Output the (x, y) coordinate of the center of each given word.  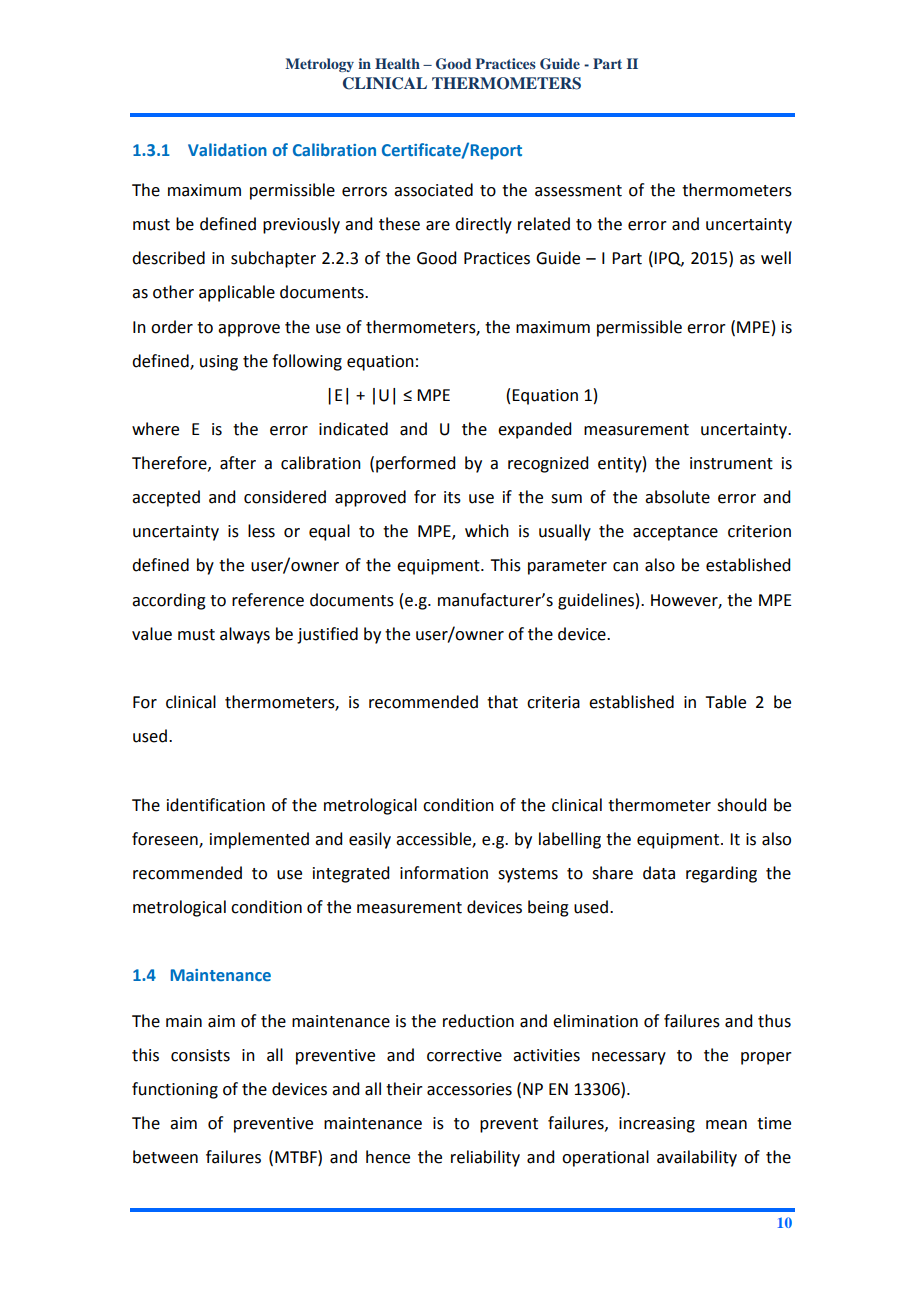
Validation (227, 149)
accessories (469, 1089)
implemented (259, 840)
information (444, 873)
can (625, 567)
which (487, 531)
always (245, 635)
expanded (534, 430)
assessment (578, 191)
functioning (175, 1090)
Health (397, 63)
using (219, 363)
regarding (721, 874)
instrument (731, 463)
